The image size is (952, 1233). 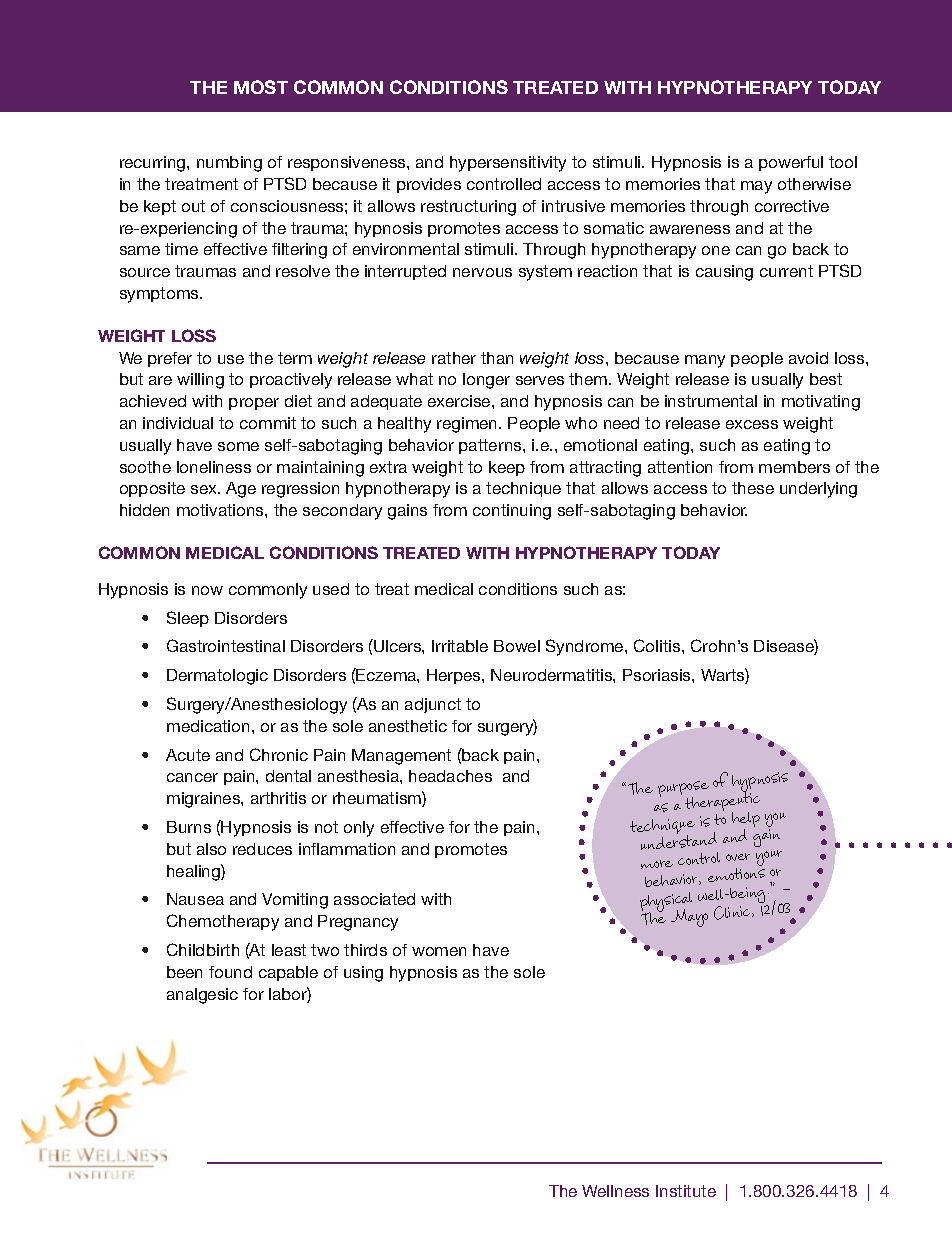 I want to click on hypersensitivity, so click(x=508, y=164).
